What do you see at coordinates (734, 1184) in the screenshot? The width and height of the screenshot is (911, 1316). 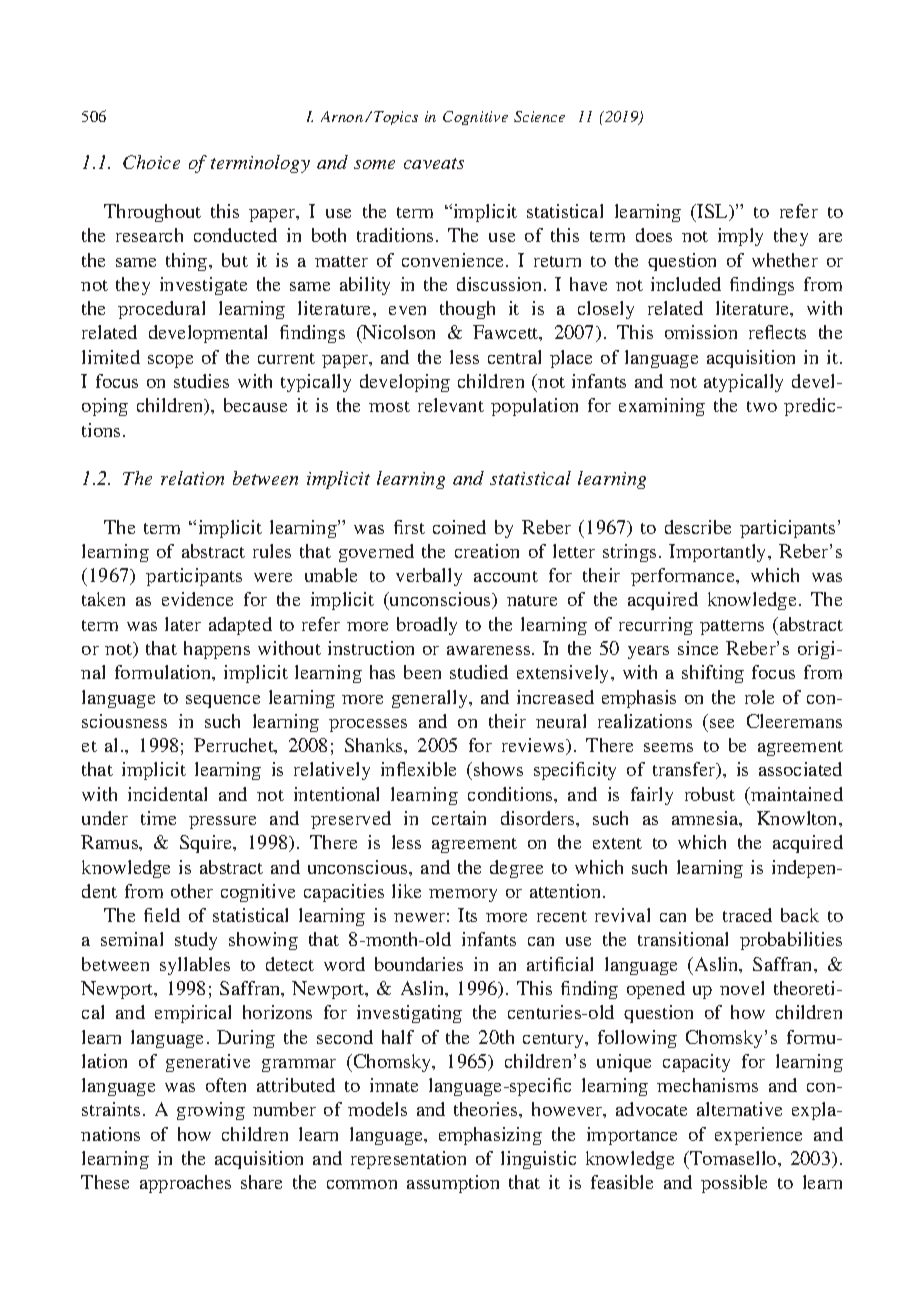 I see `possible` at bounding box center [734, 1184].
